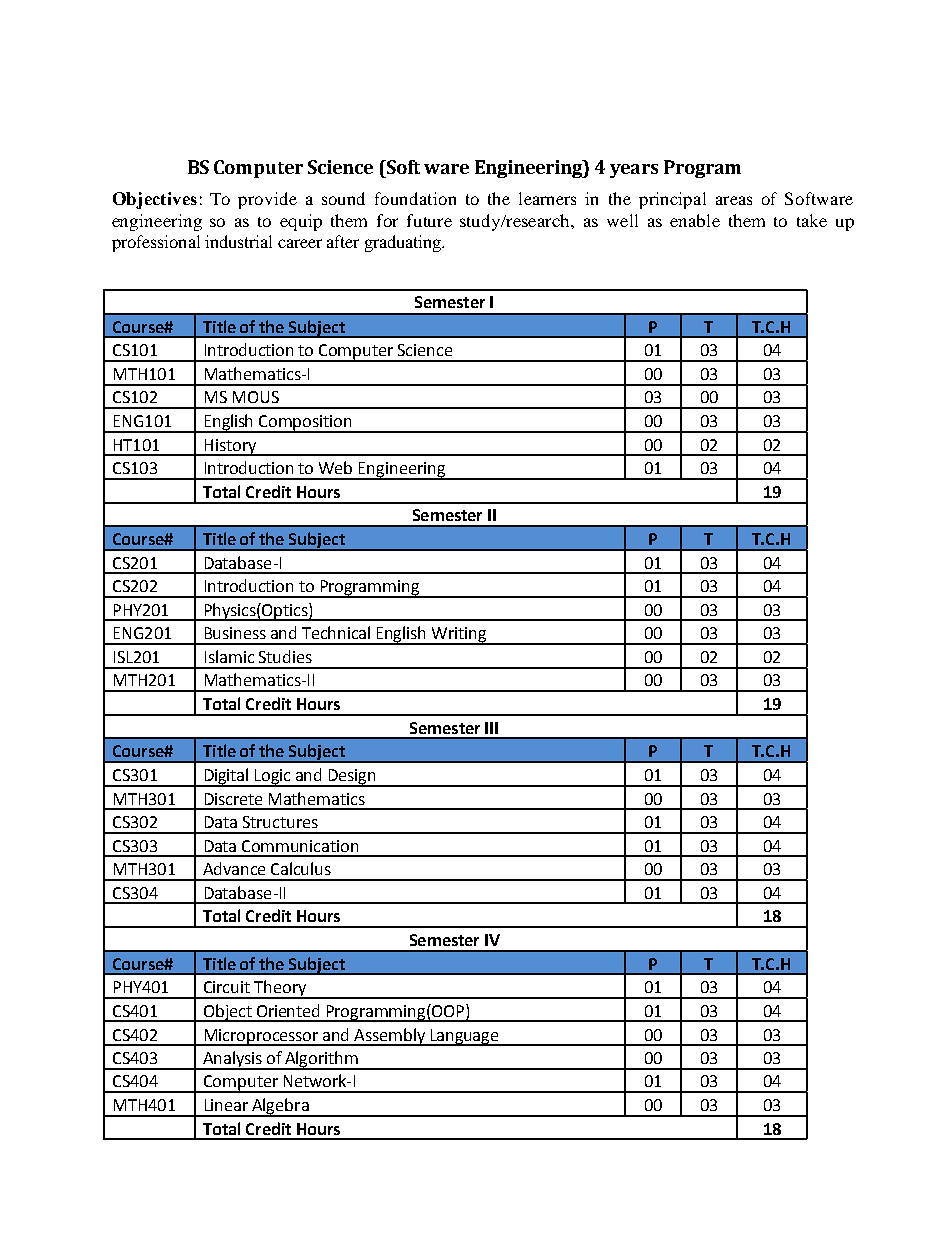 The height and width of the screenshot is (1233, 952). Describe the element at coordinates (233, 1060) in the screenshot. I see `Analysis` at that location.
